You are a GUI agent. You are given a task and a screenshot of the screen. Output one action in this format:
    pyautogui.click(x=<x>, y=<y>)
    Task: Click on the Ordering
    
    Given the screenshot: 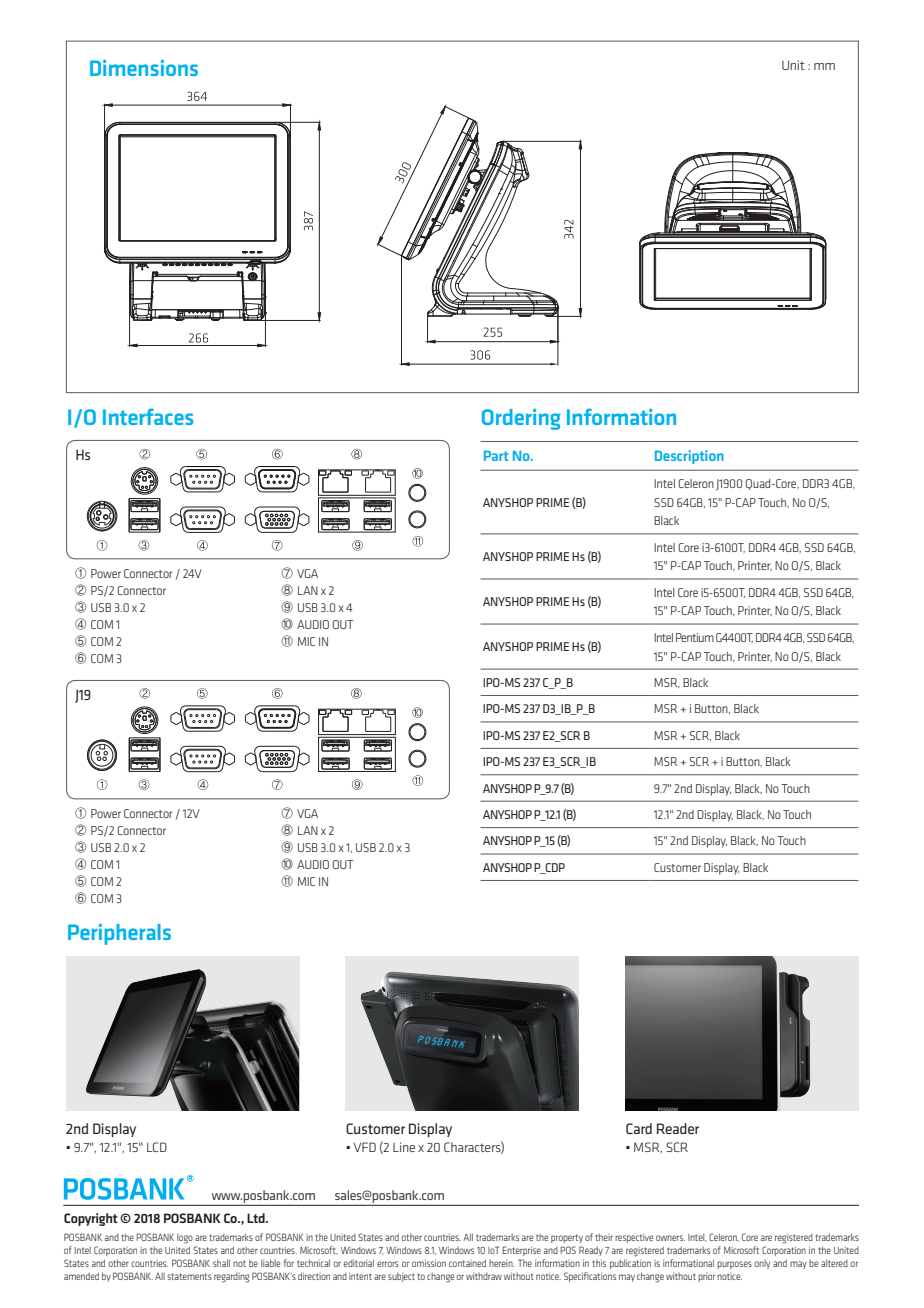 What is the action you would take?
    pyautogui.click(x=521, y=419)
